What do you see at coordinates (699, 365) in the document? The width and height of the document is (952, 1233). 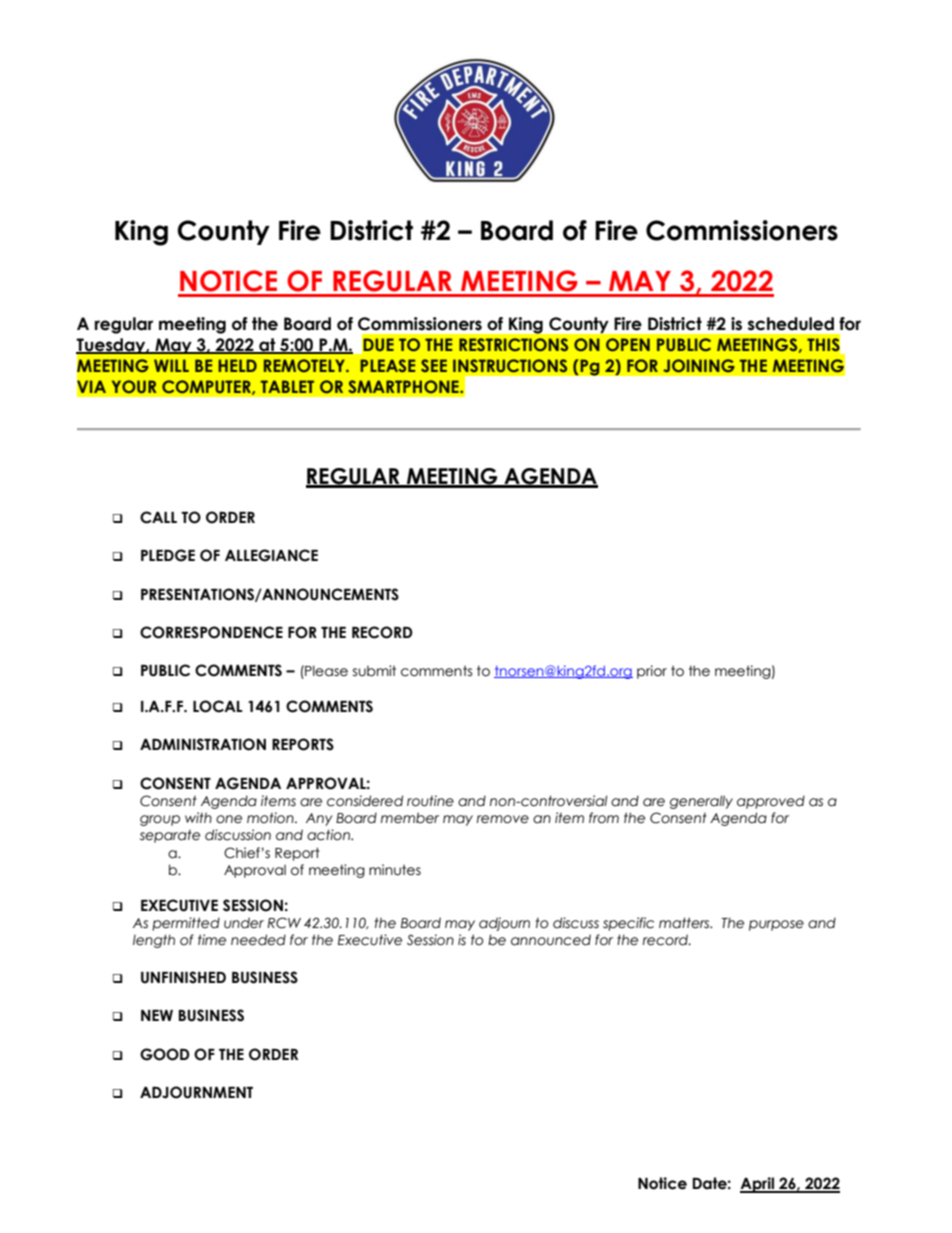 I see `JOINING` at bounding box center [699, 365].
